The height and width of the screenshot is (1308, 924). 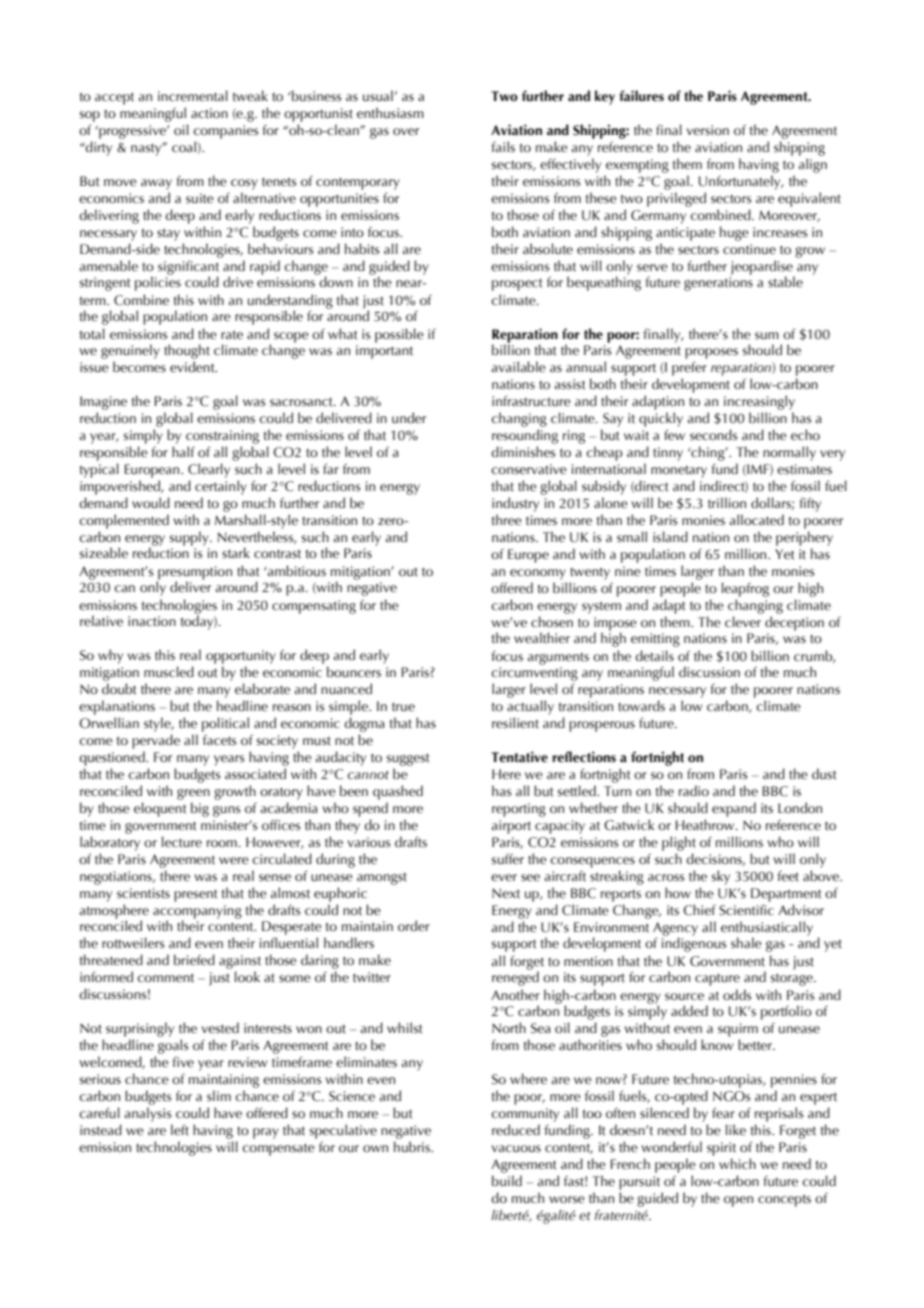 I want to click on deception, so click(x=794, y=623).
